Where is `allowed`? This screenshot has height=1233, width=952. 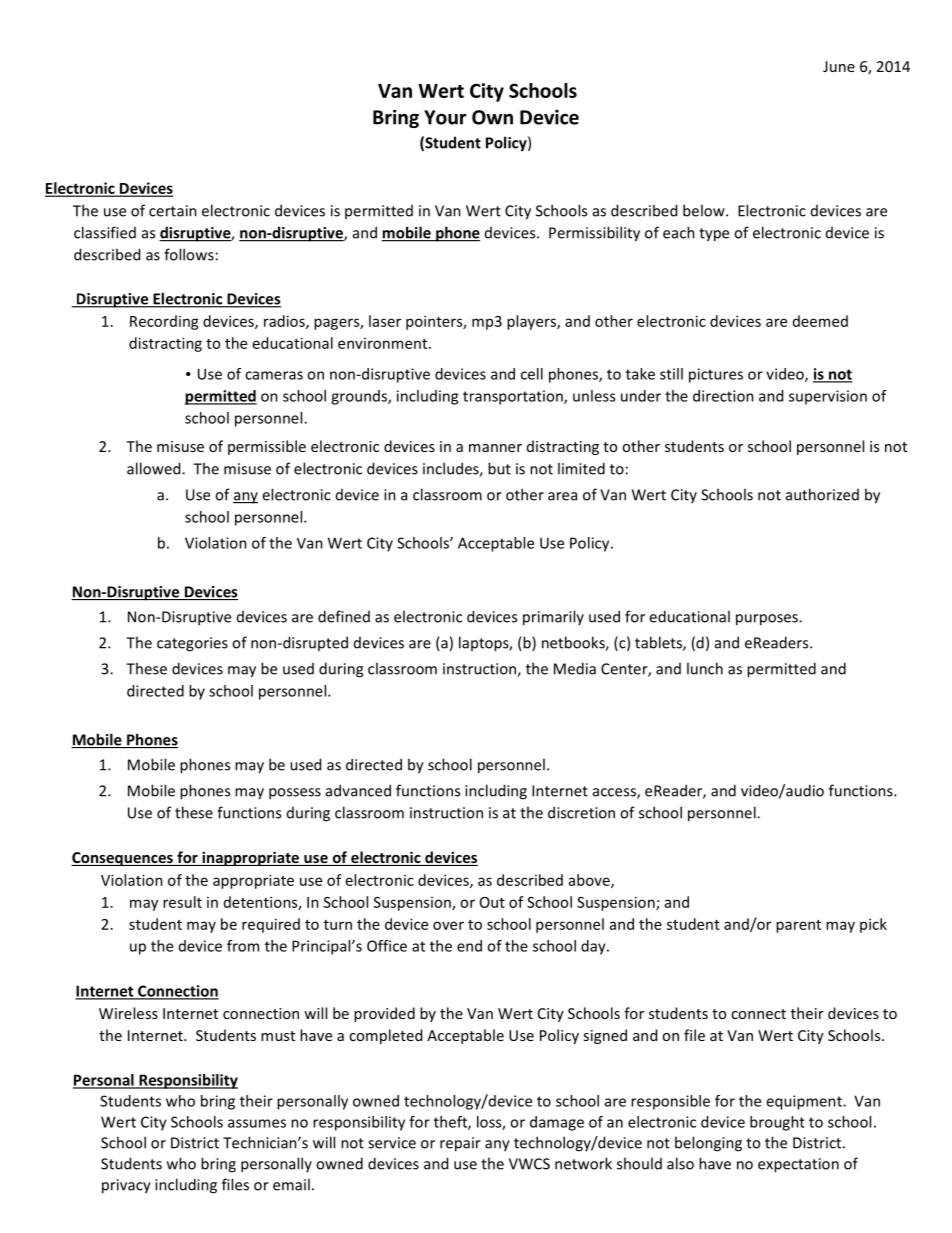 allowed is located at coordinates (155, 468).
